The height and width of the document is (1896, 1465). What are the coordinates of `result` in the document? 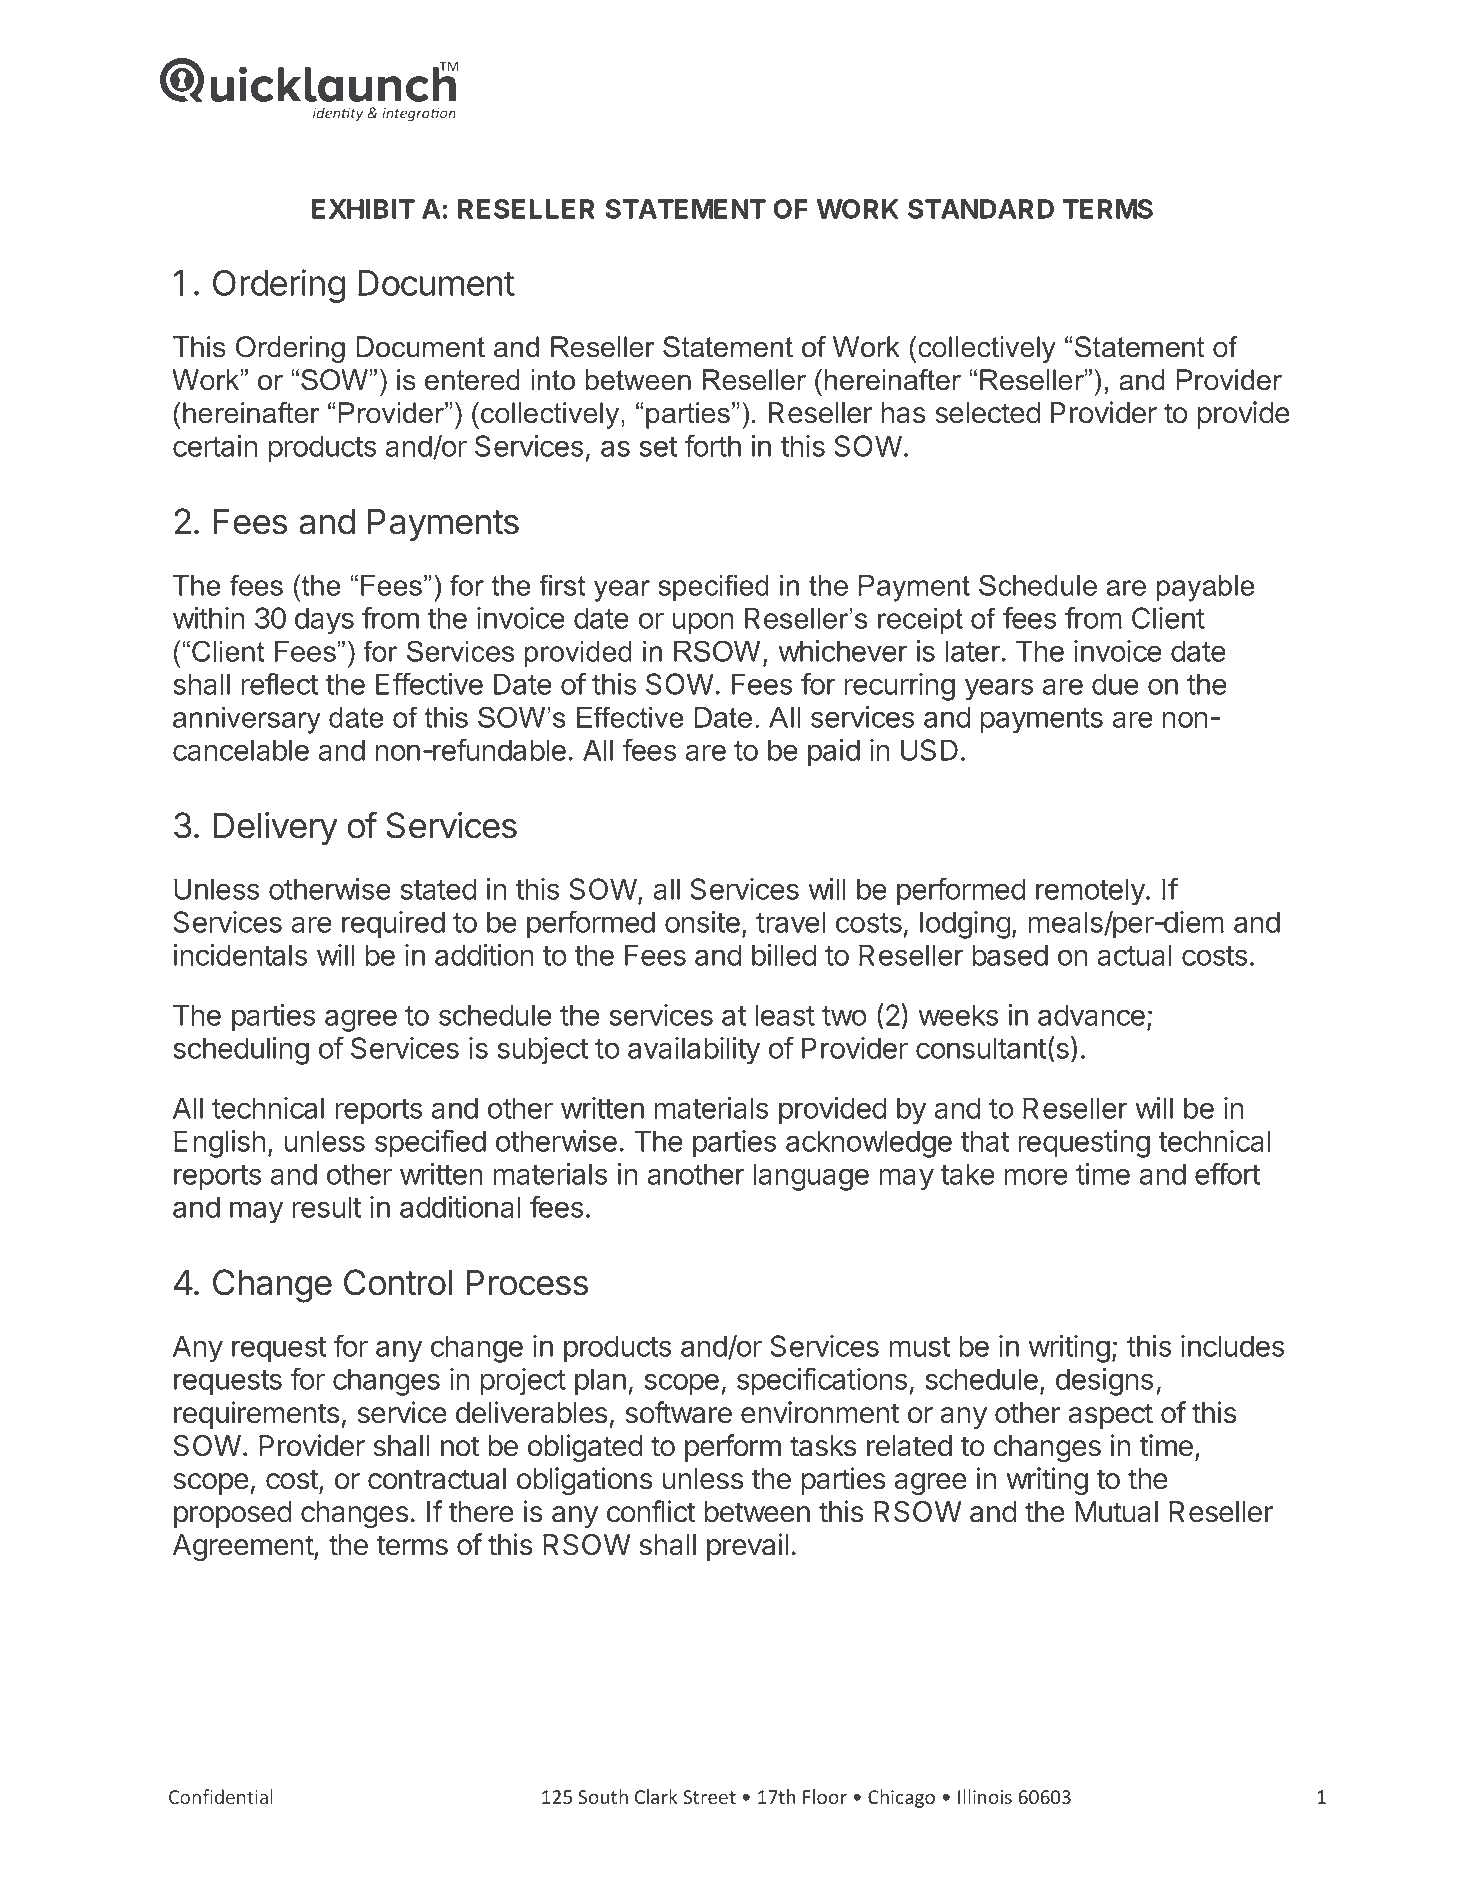 It's located at (326, 1207).
